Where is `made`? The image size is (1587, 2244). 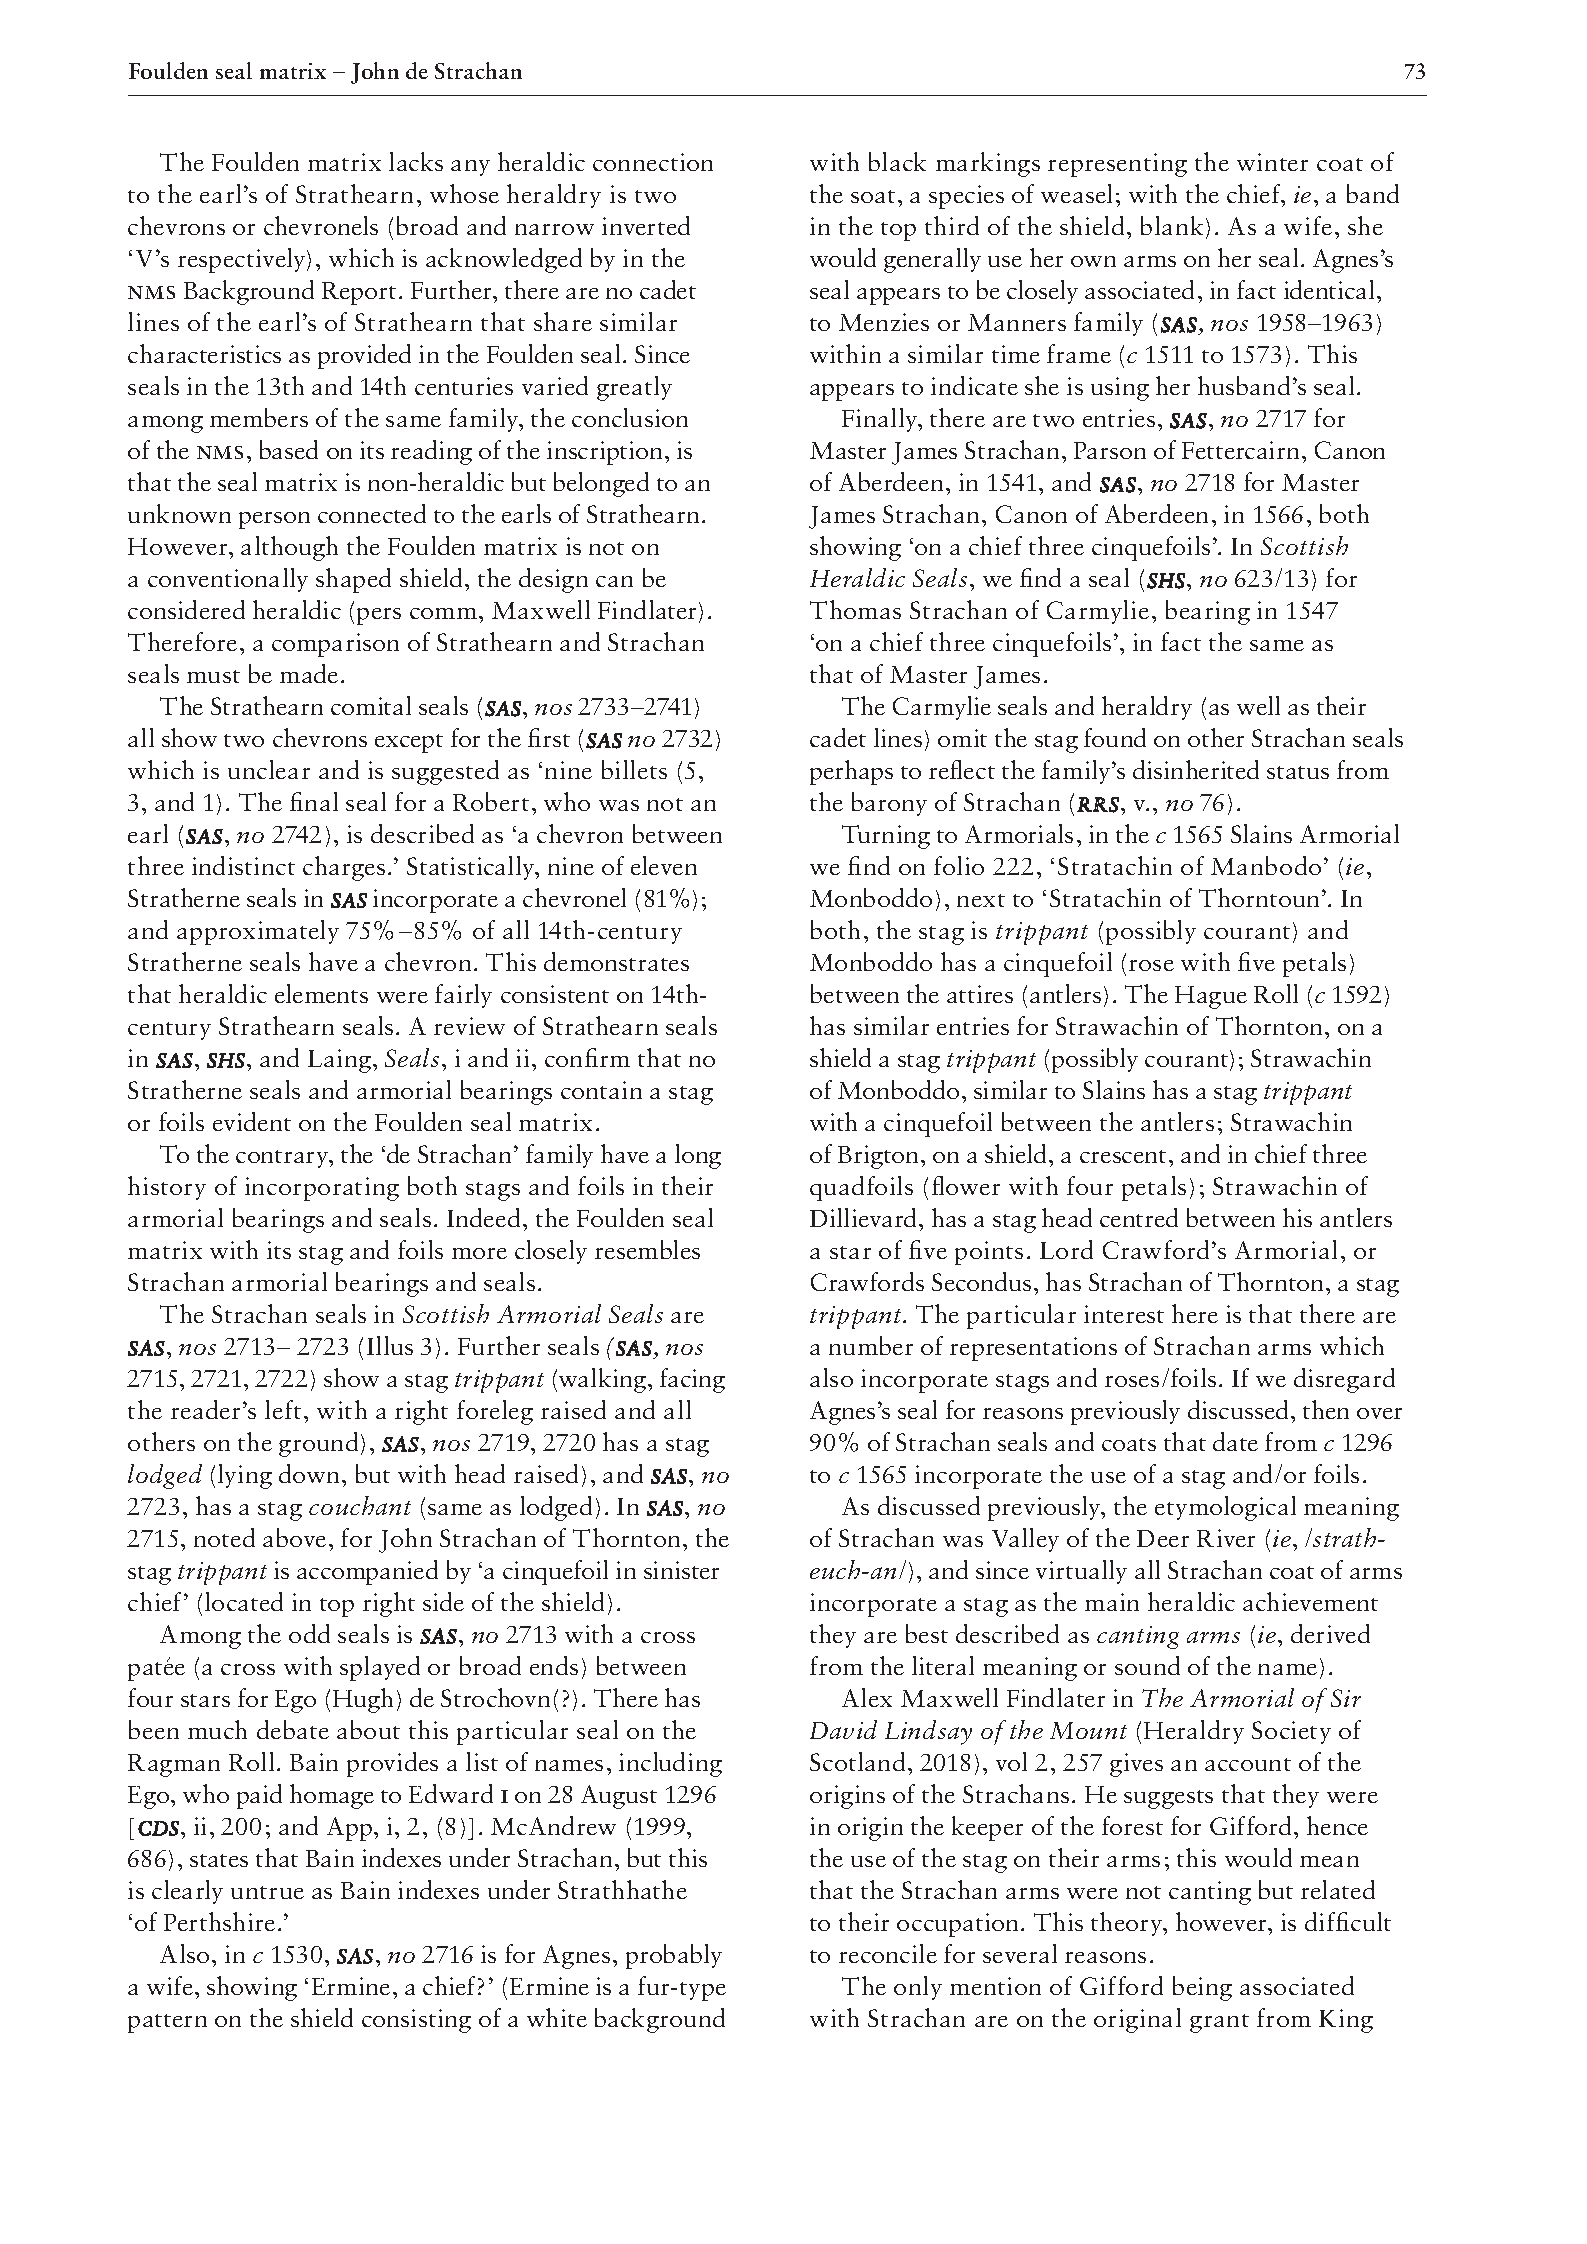 made is located at coordinates (309, 673).
